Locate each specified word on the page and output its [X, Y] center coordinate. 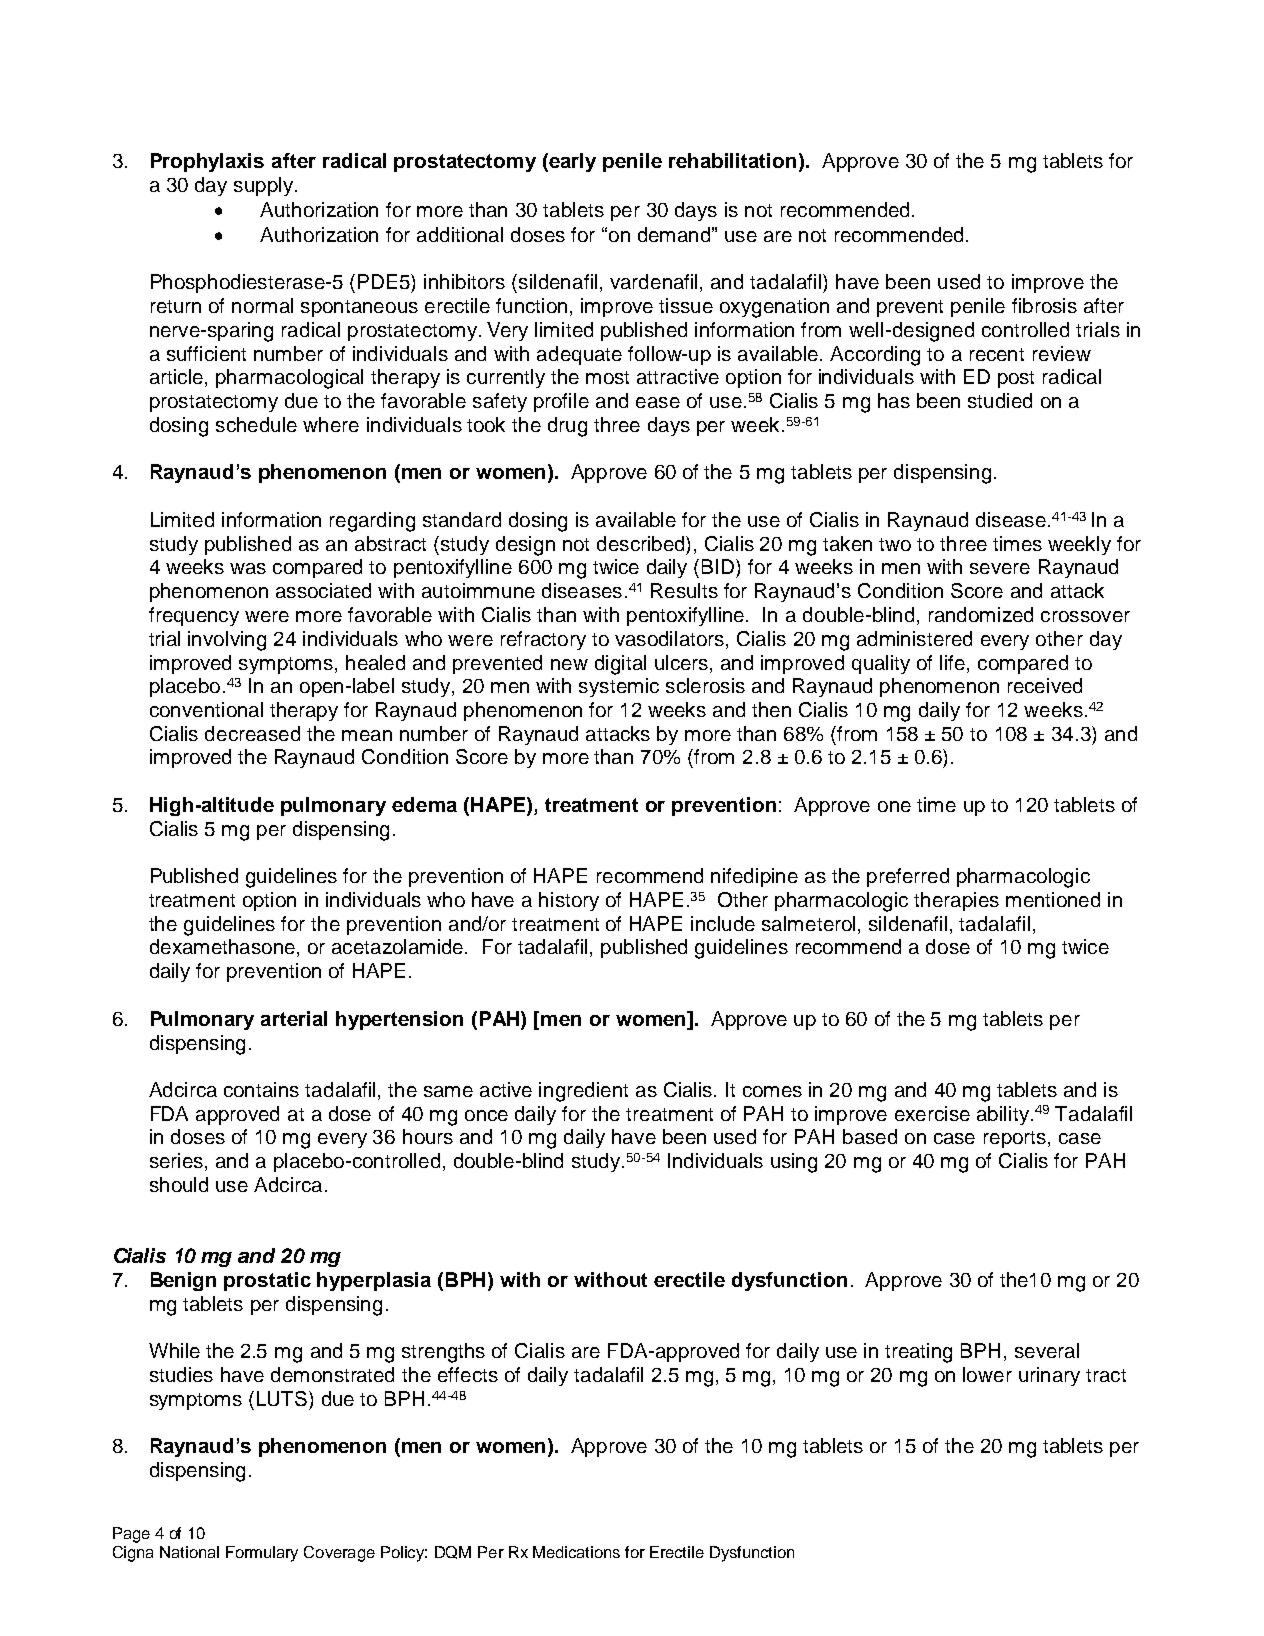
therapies [956, 901]
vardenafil [655, 283]
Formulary [262, 1554]
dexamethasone [222, 946]
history [569, 901]
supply [265, 186]
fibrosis [1044, 305]
